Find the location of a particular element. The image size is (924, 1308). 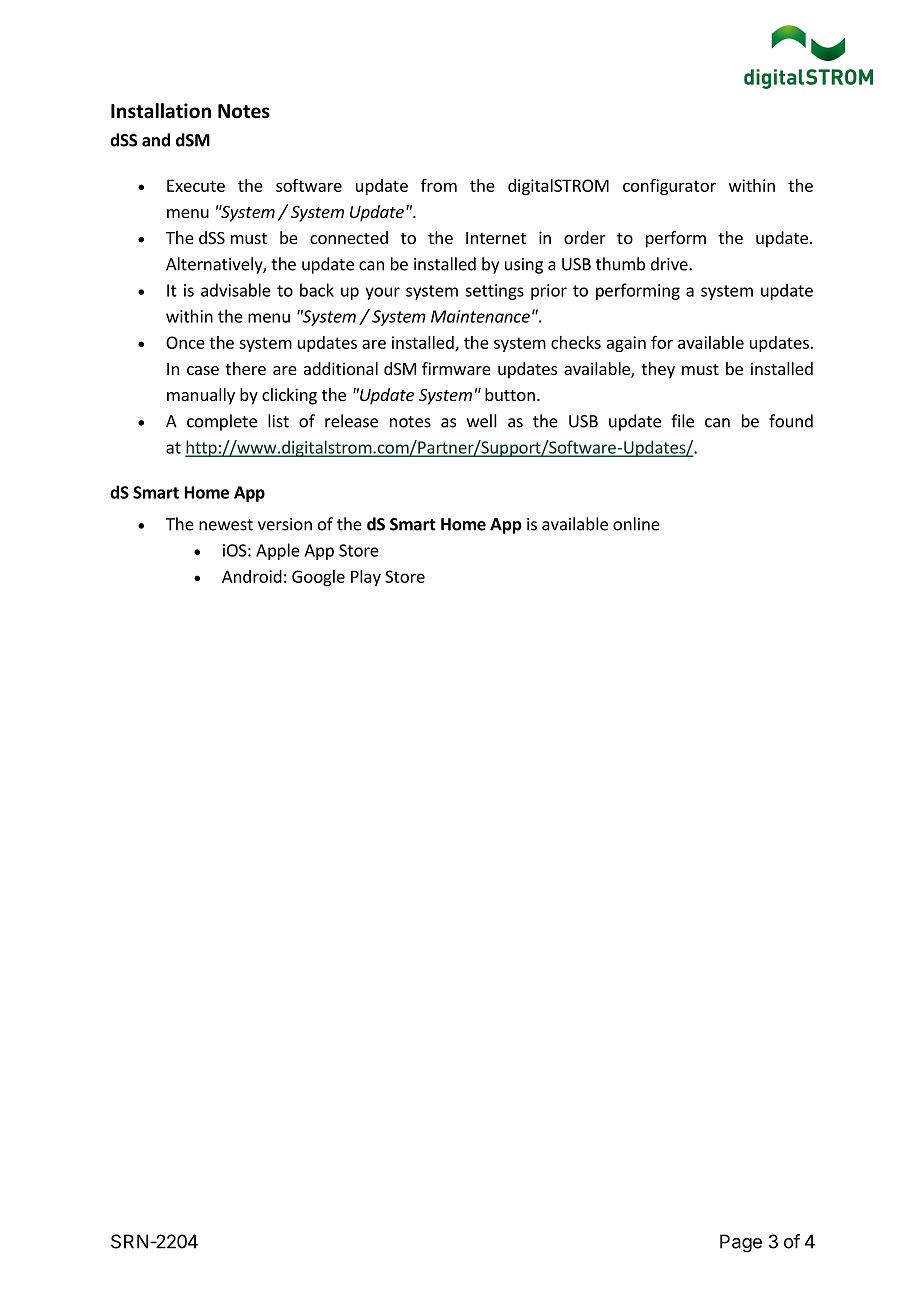

Android is located at coordinates (252, 576).
